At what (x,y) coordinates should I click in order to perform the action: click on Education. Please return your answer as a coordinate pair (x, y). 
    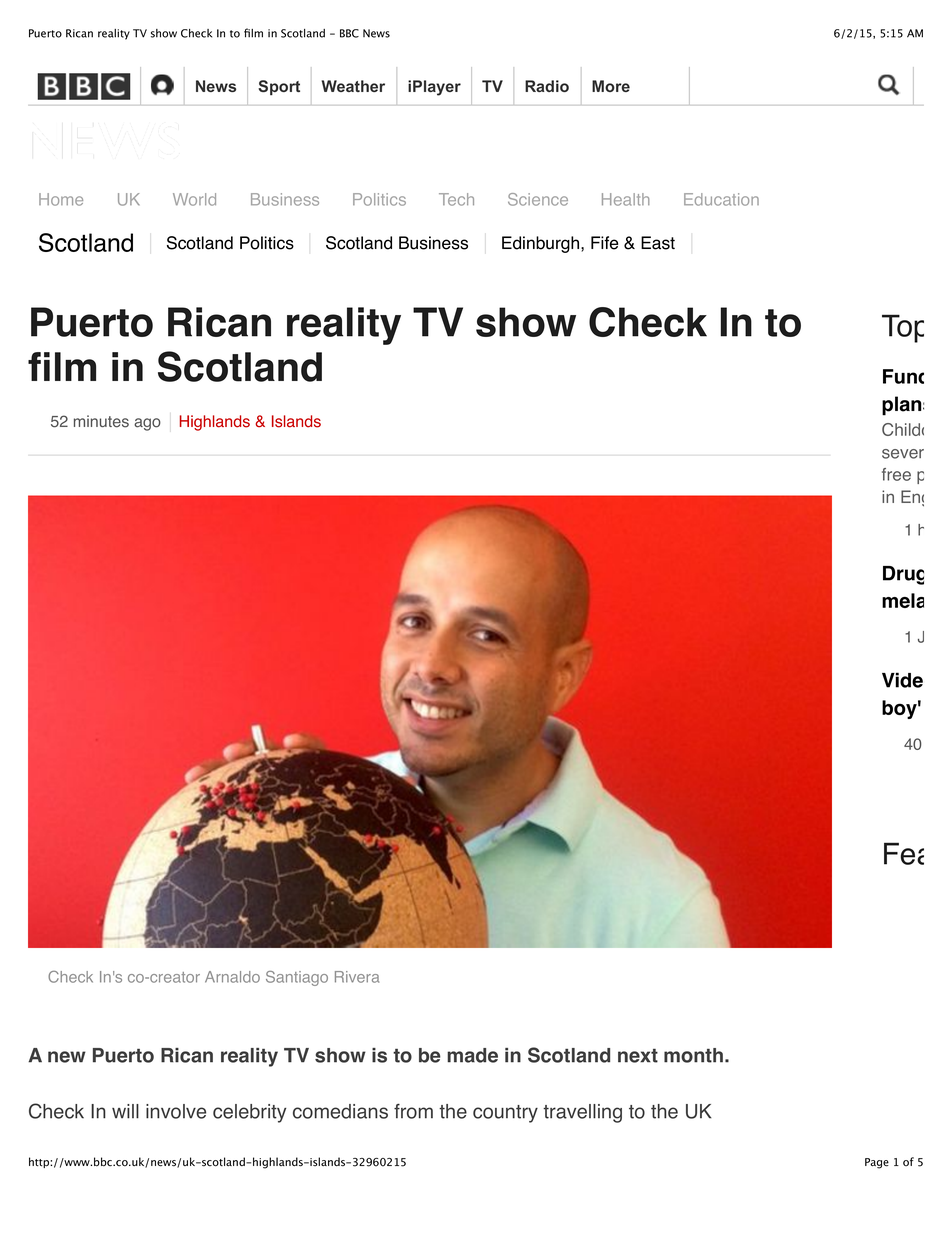
    Looking at the image, I should click on (721, 199).
